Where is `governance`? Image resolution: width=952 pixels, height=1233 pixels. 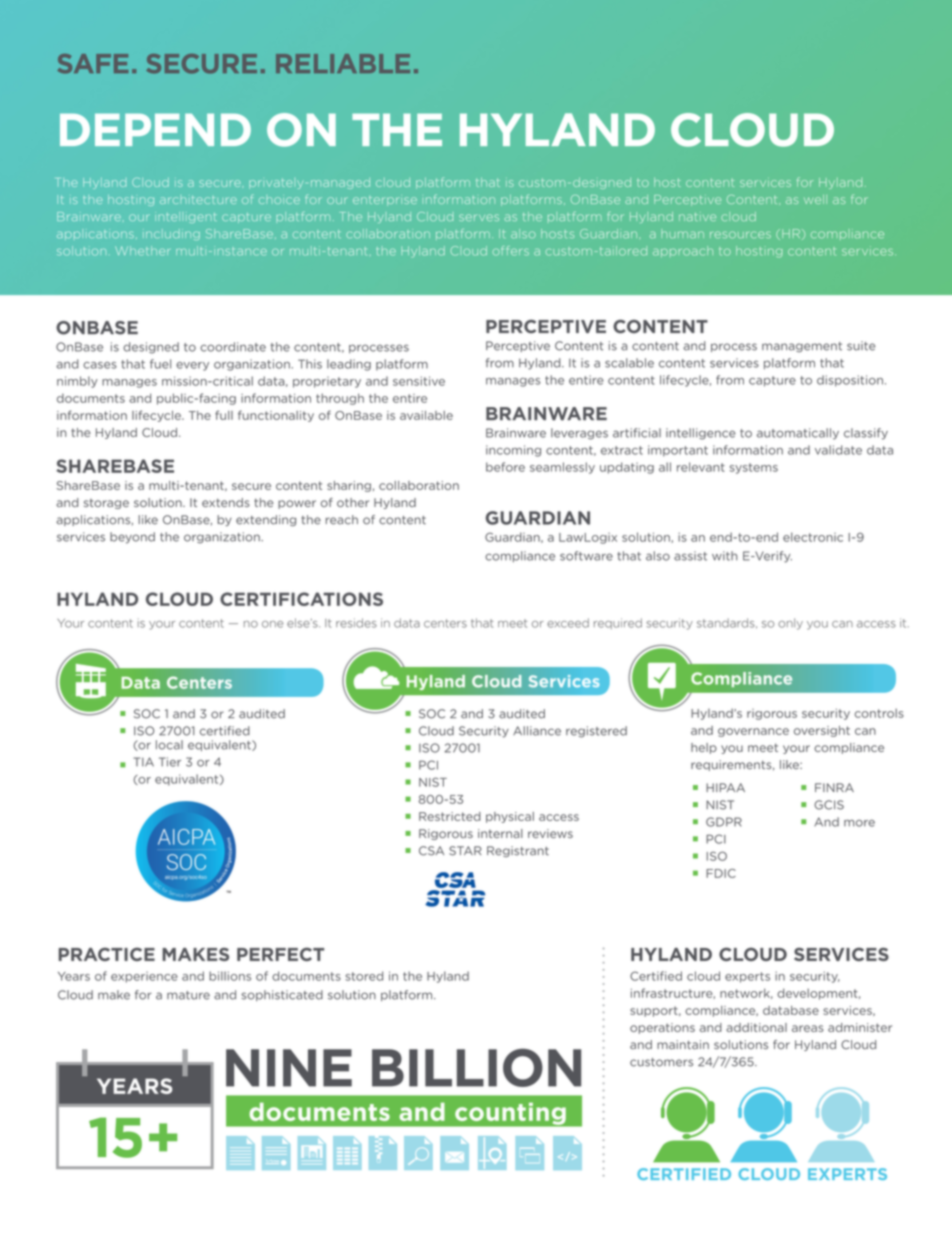
governance is located at coordinates (753, 732).
